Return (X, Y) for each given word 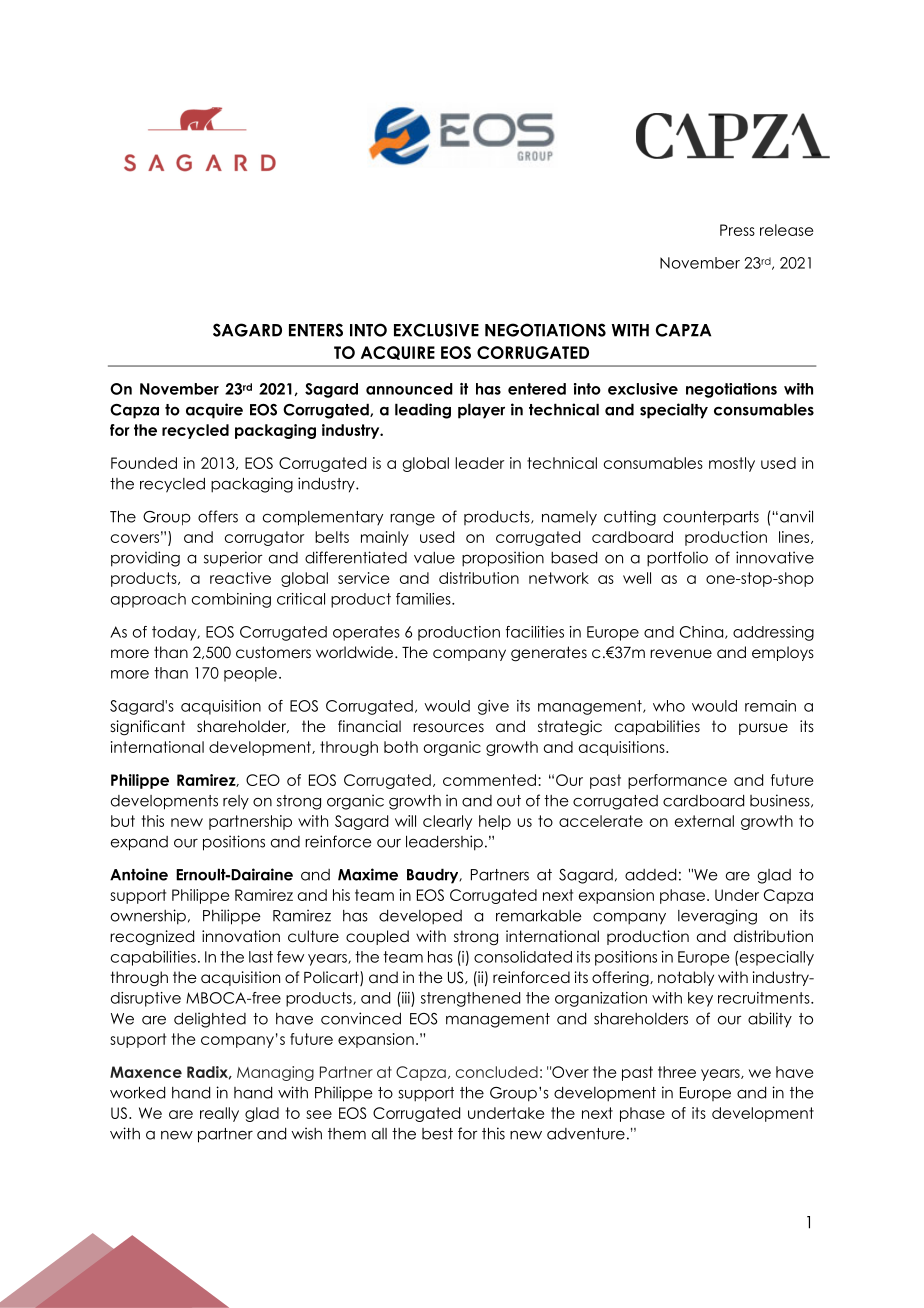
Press (737, 230)
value (434, 558)
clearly (447, 822)
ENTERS (316, 330)
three (677, 1072)
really (219, 1114)
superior (233, 559)
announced (409, 389)
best (437, 1134)
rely (236, 802)
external (704, 821)
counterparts (711, 518)
